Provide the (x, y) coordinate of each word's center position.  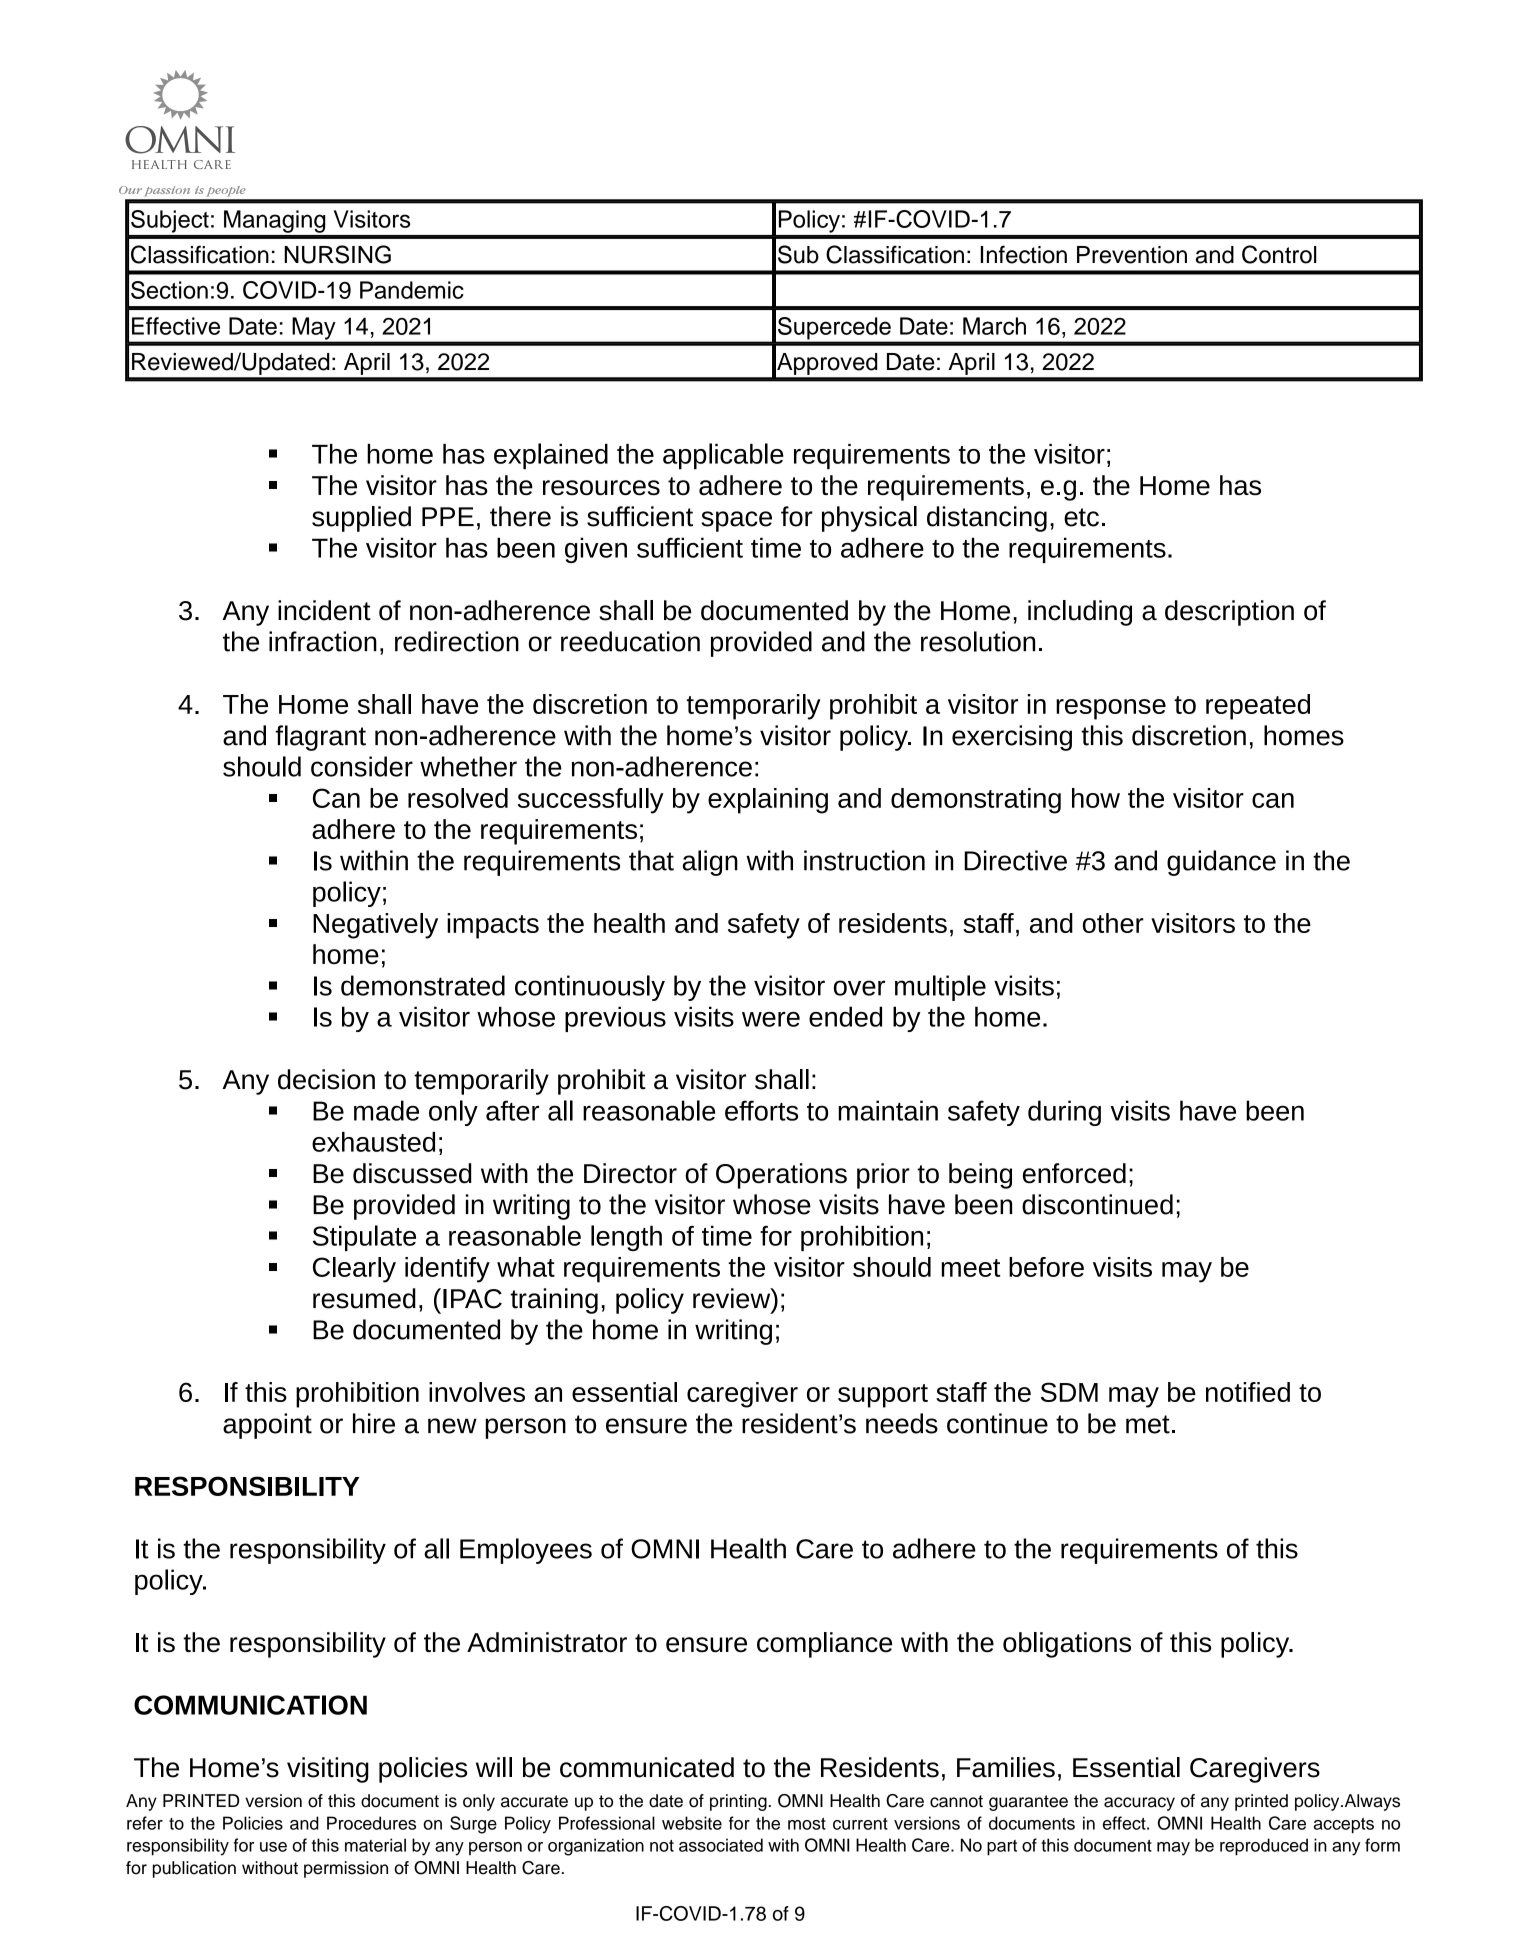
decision (326, 1079)
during (1064, 1113)
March (994, 326)
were (771, 1019)
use (273, 1847)
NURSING (337, 254)
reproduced (1264, 1847)
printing (738, 1802)
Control (1279, 254)
